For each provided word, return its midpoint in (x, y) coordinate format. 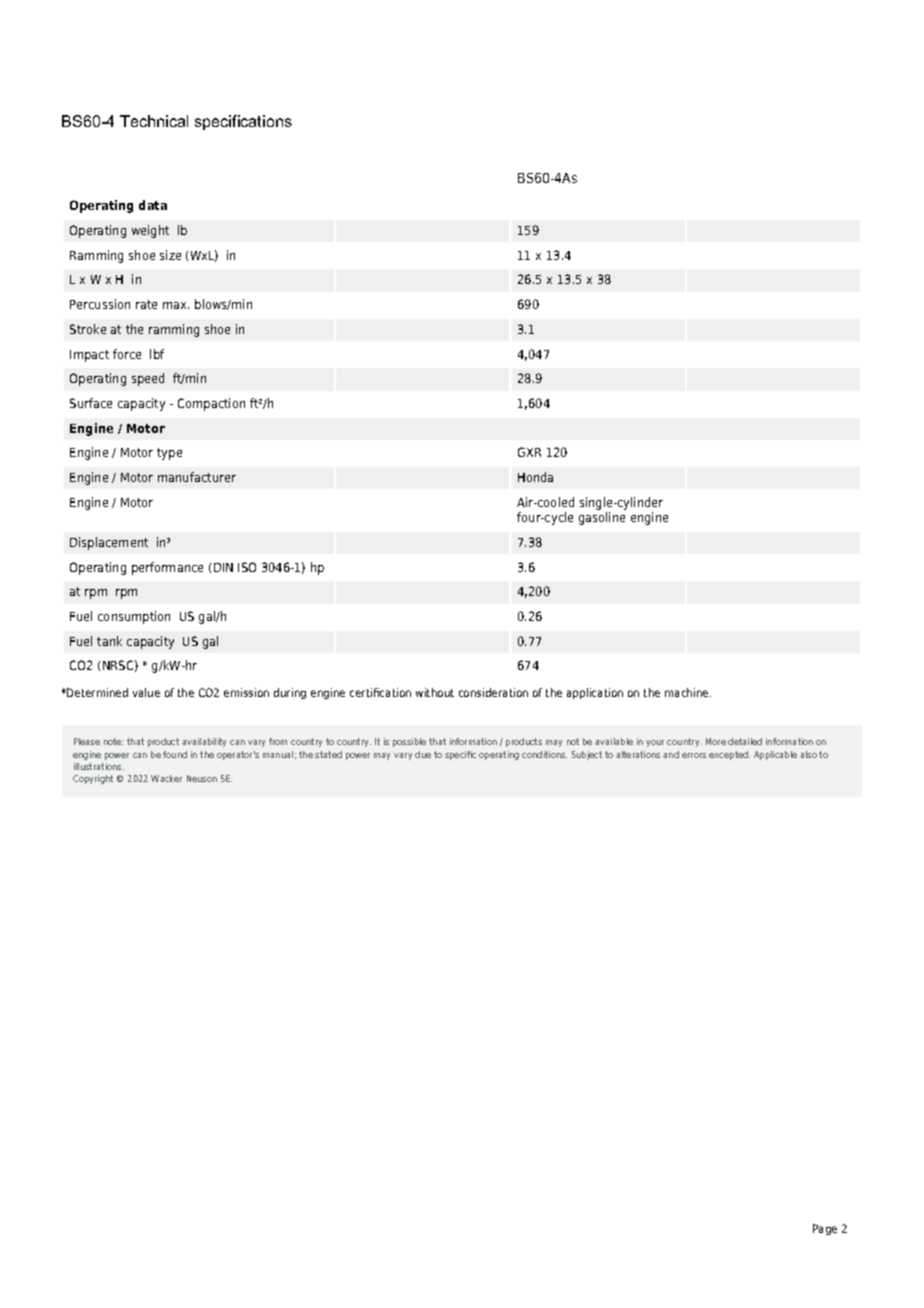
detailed (745, 741)
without (435, 692)
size (170, 255)
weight (150, 231)
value (146, 692)
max (176, 305)
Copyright (93, 779)
